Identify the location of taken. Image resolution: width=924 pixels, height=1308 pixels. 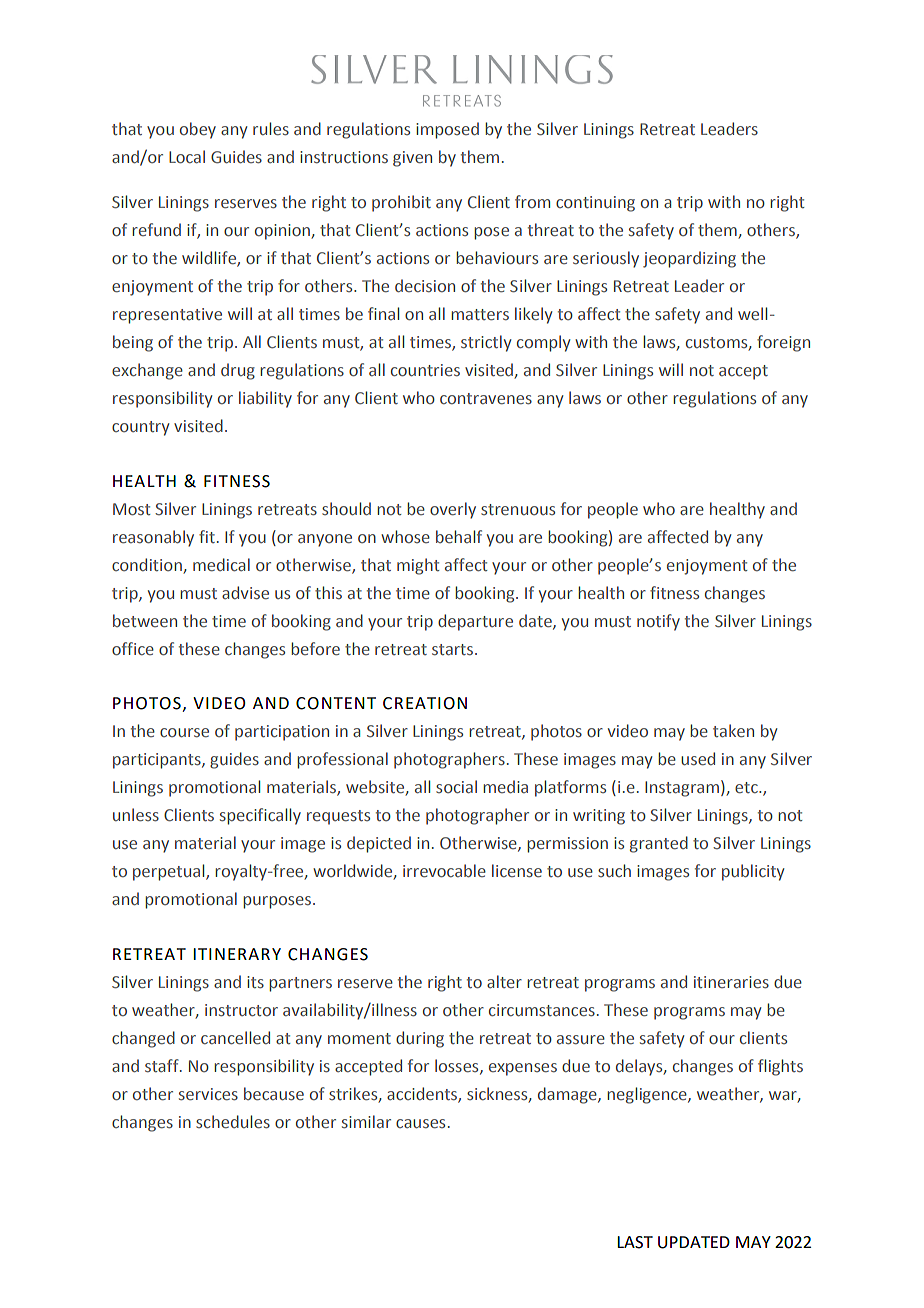
(733, 730).
